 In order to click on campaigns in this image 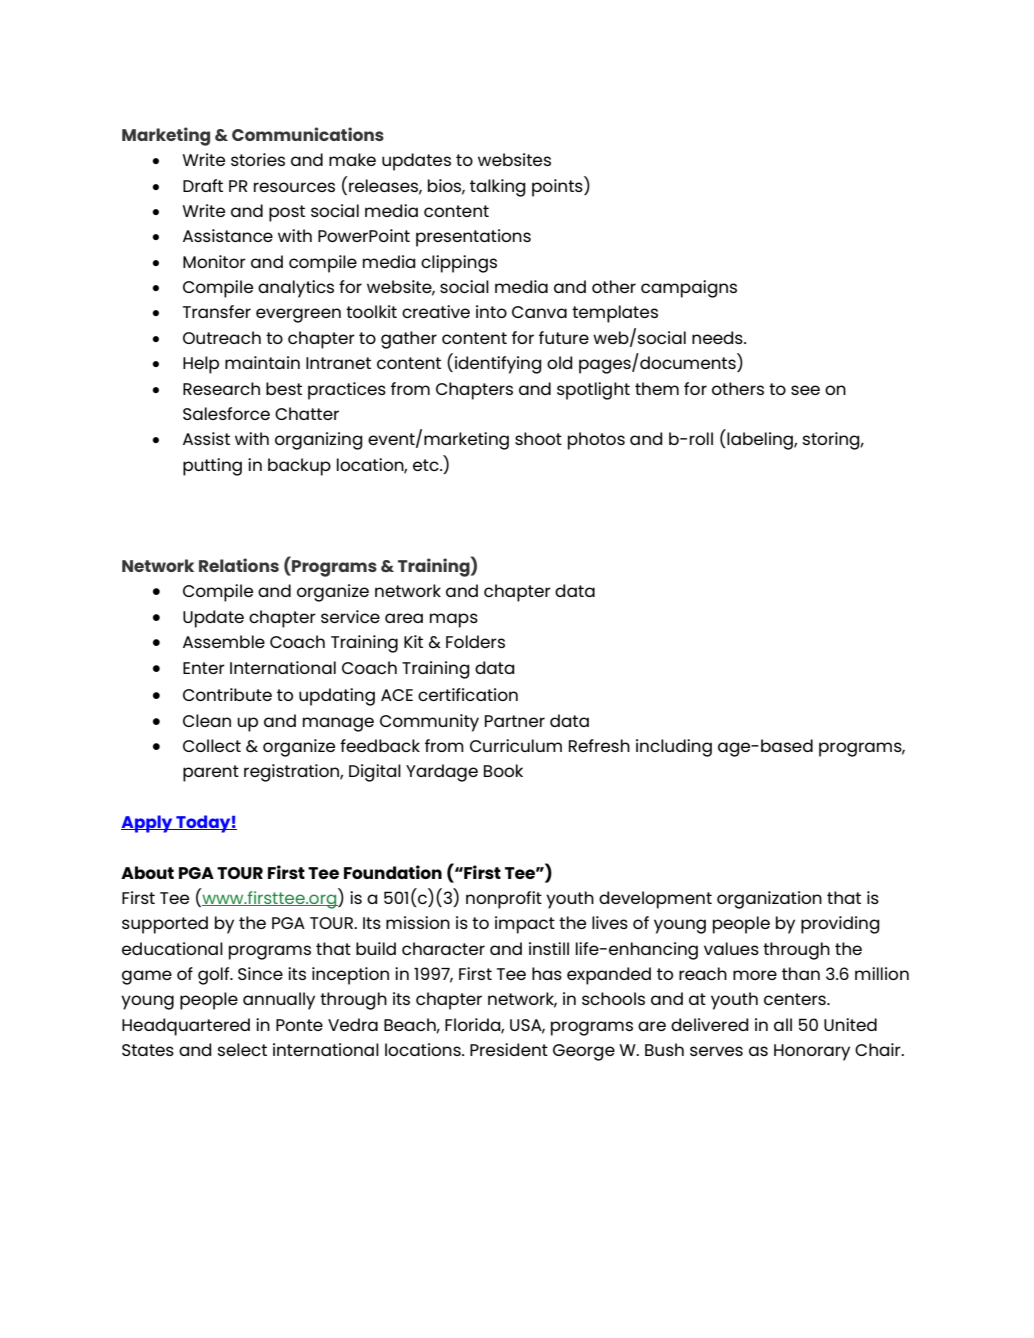, I will do `click(689, 289)`.
